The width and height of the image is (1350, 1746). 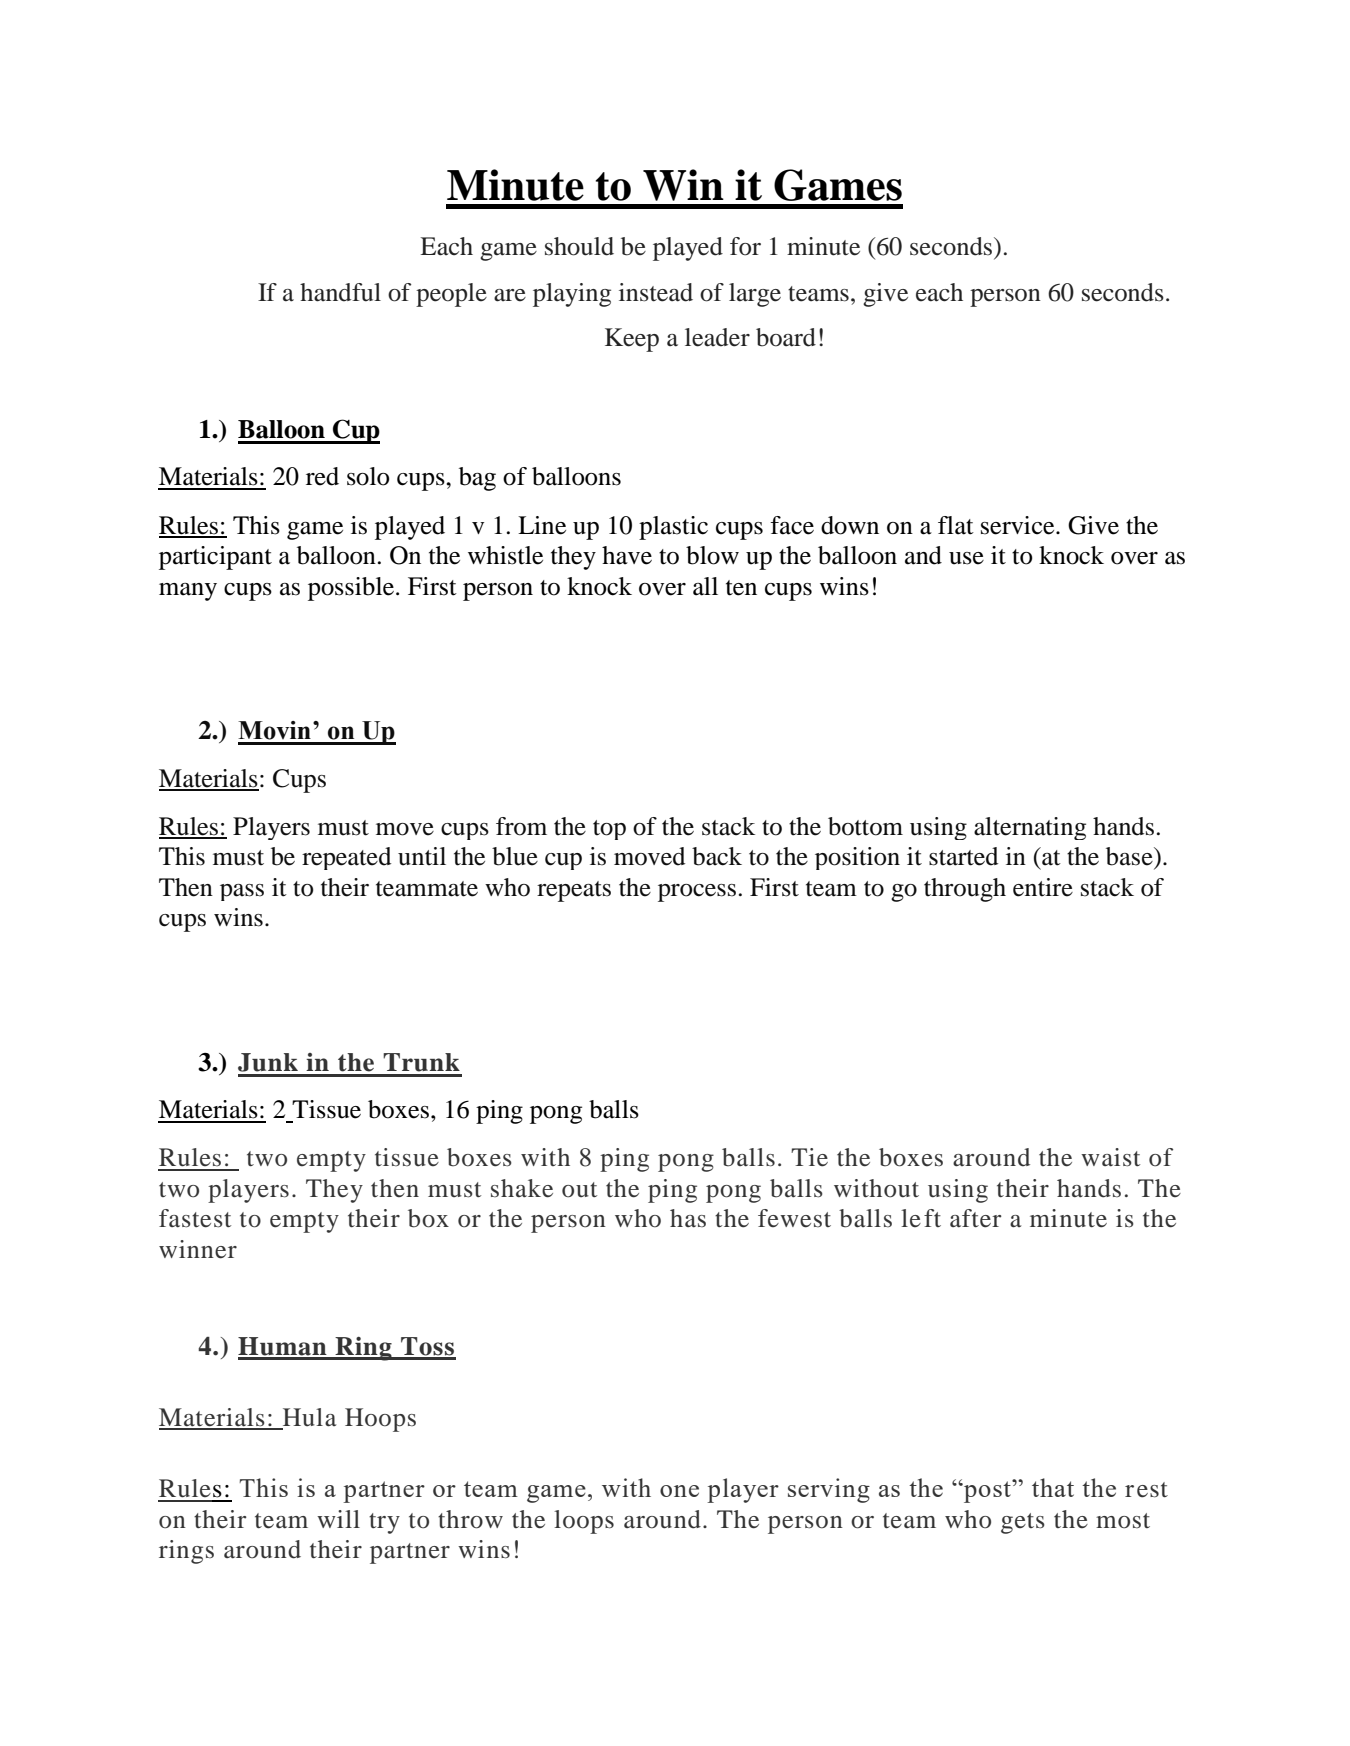 I want to click on repeated, so click(x=346, y=858).
